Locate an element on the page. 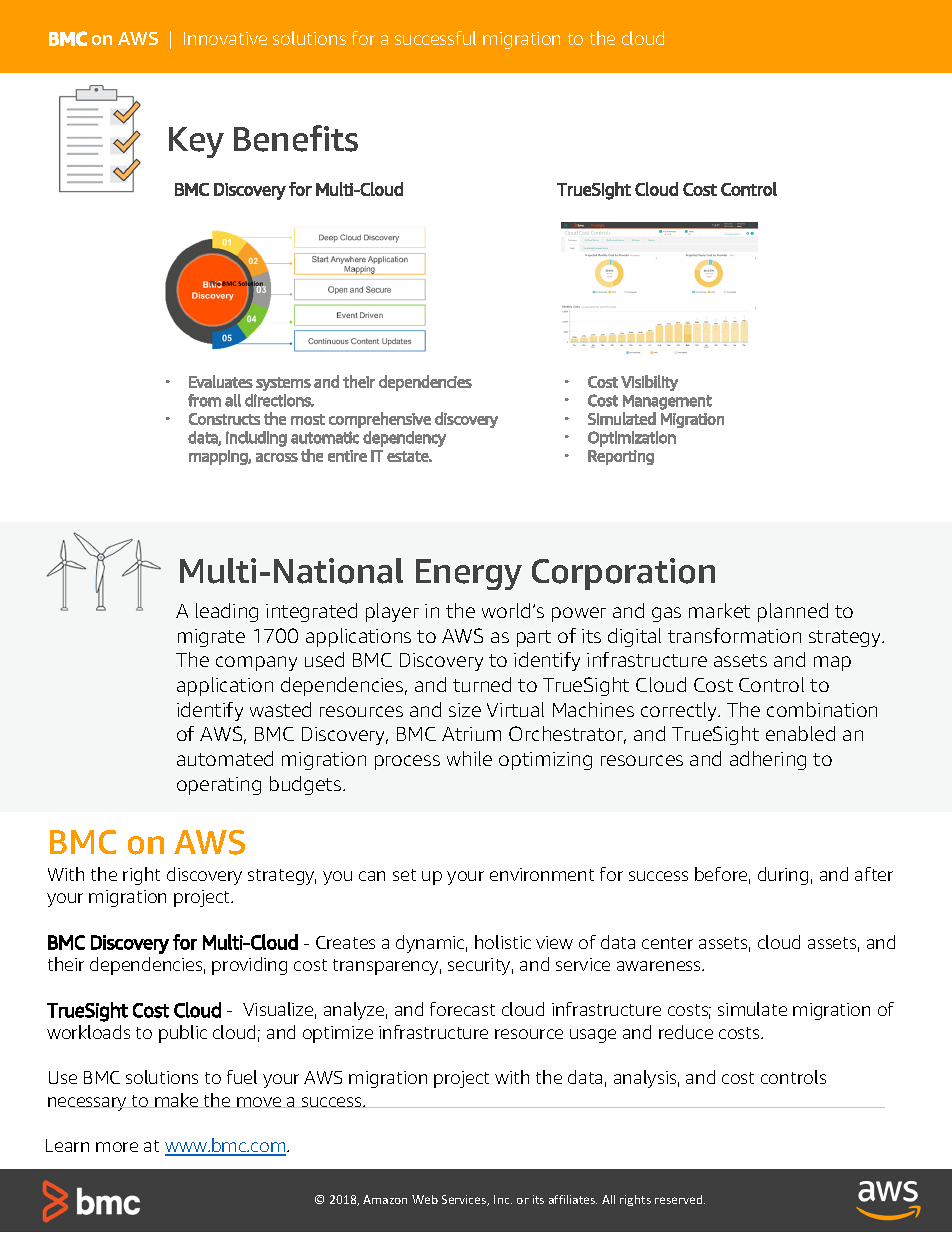  providing is located at coordinates (249, 966).
